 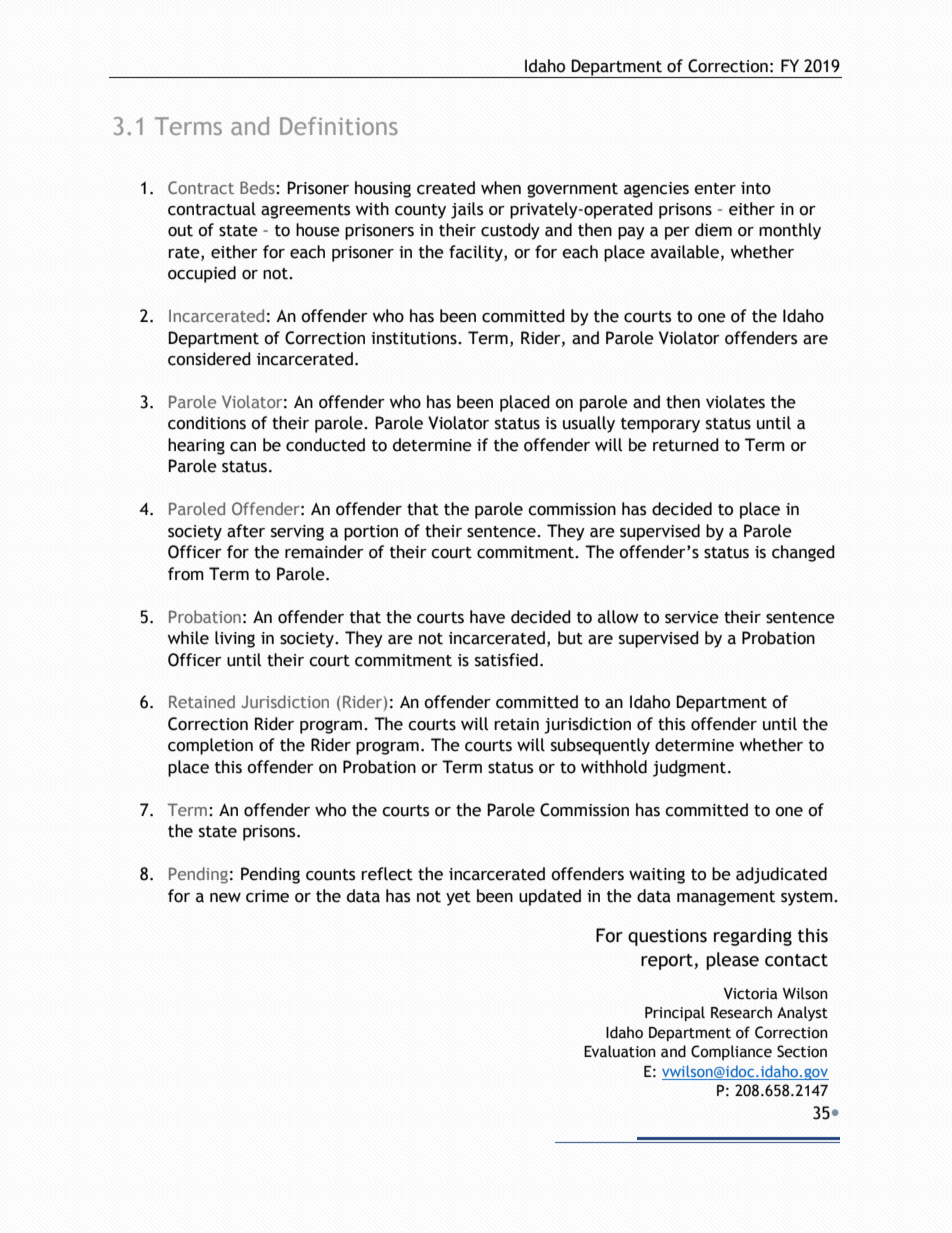 What do you see at coordinates (458, 898) in the image?
I see `yet` at bounding box center [458, 898].
